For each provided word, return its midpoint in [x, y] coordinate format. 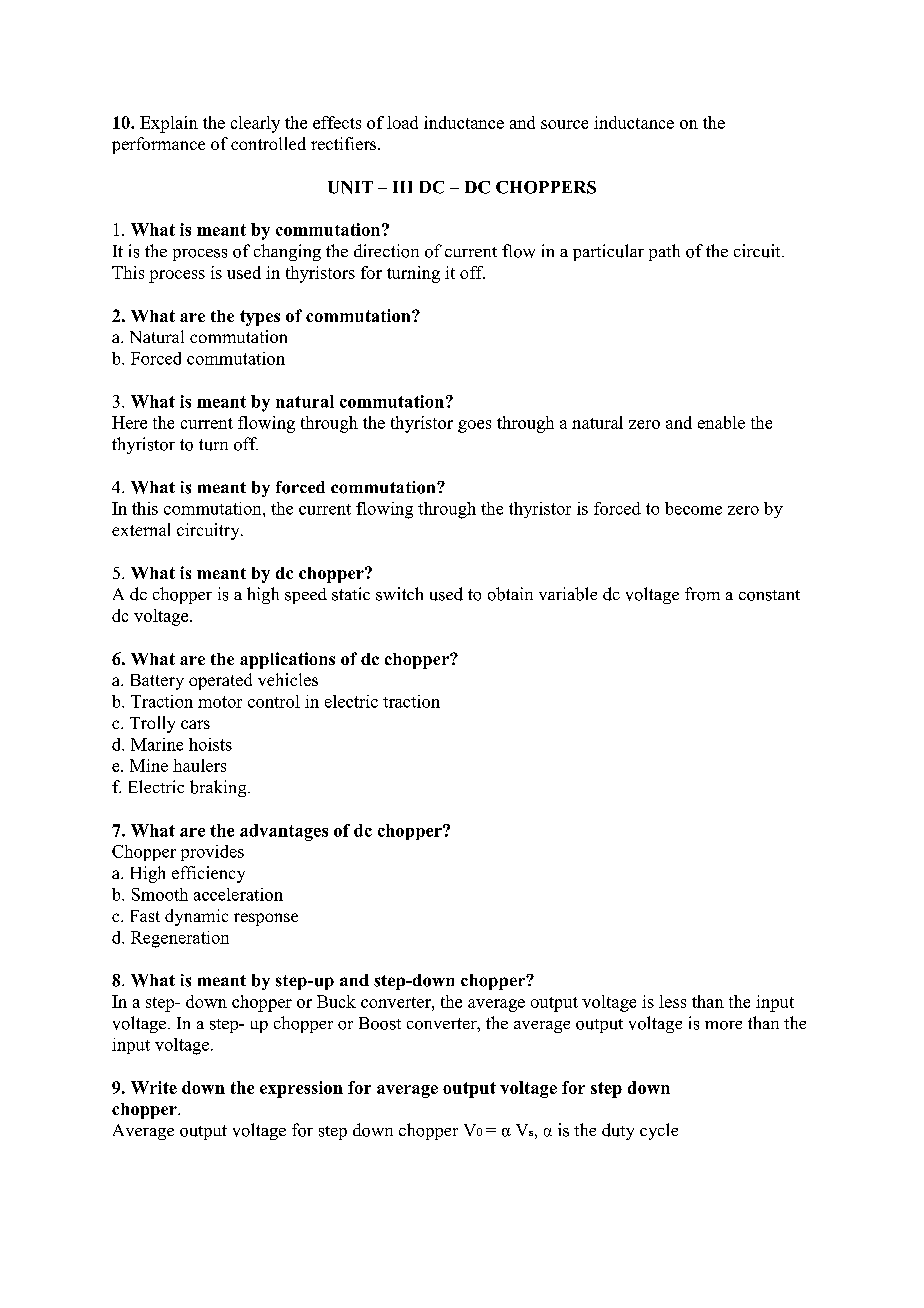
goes [474, 426]
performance [158, 145]
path [664, 252]
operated [220, 681]
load [402, 122]
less [672, 1001]
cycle [659, 1131]
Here [129, 422]
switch [399, 594]
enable [721, 422]
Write [154, 1087]
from [702, 594]
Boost [380, 1023]
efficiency [208, 874]
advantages [284, 832]
